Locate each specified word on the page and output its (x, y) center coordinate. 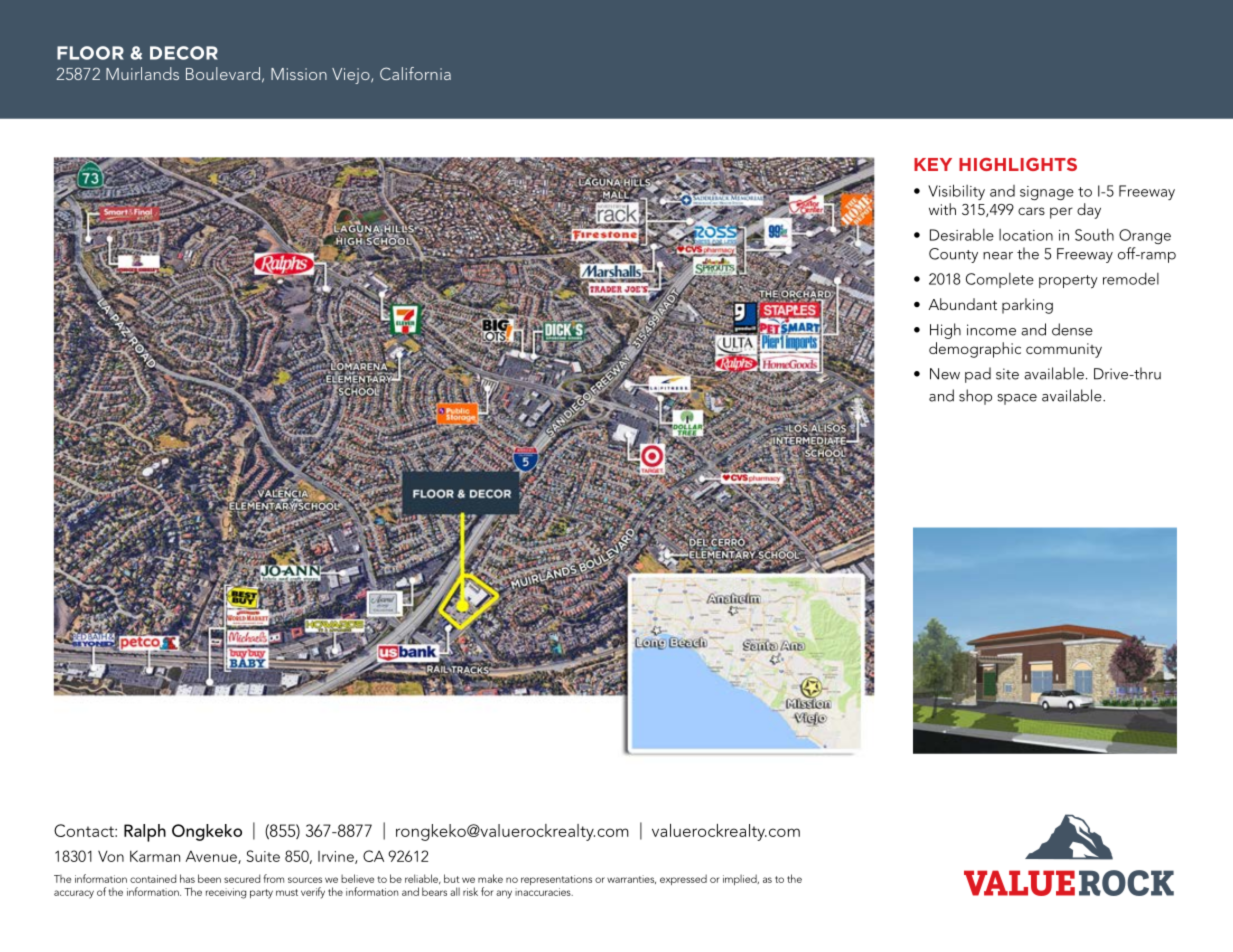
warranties (631, 879)
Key (933, 164)
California (415, 73)
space (1017, 399)
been (209, 878)
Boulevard (223, 73)
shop (975, 397)
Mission (299, 74)
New (945, 374)
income (991, 330)
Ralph (145, 833)
